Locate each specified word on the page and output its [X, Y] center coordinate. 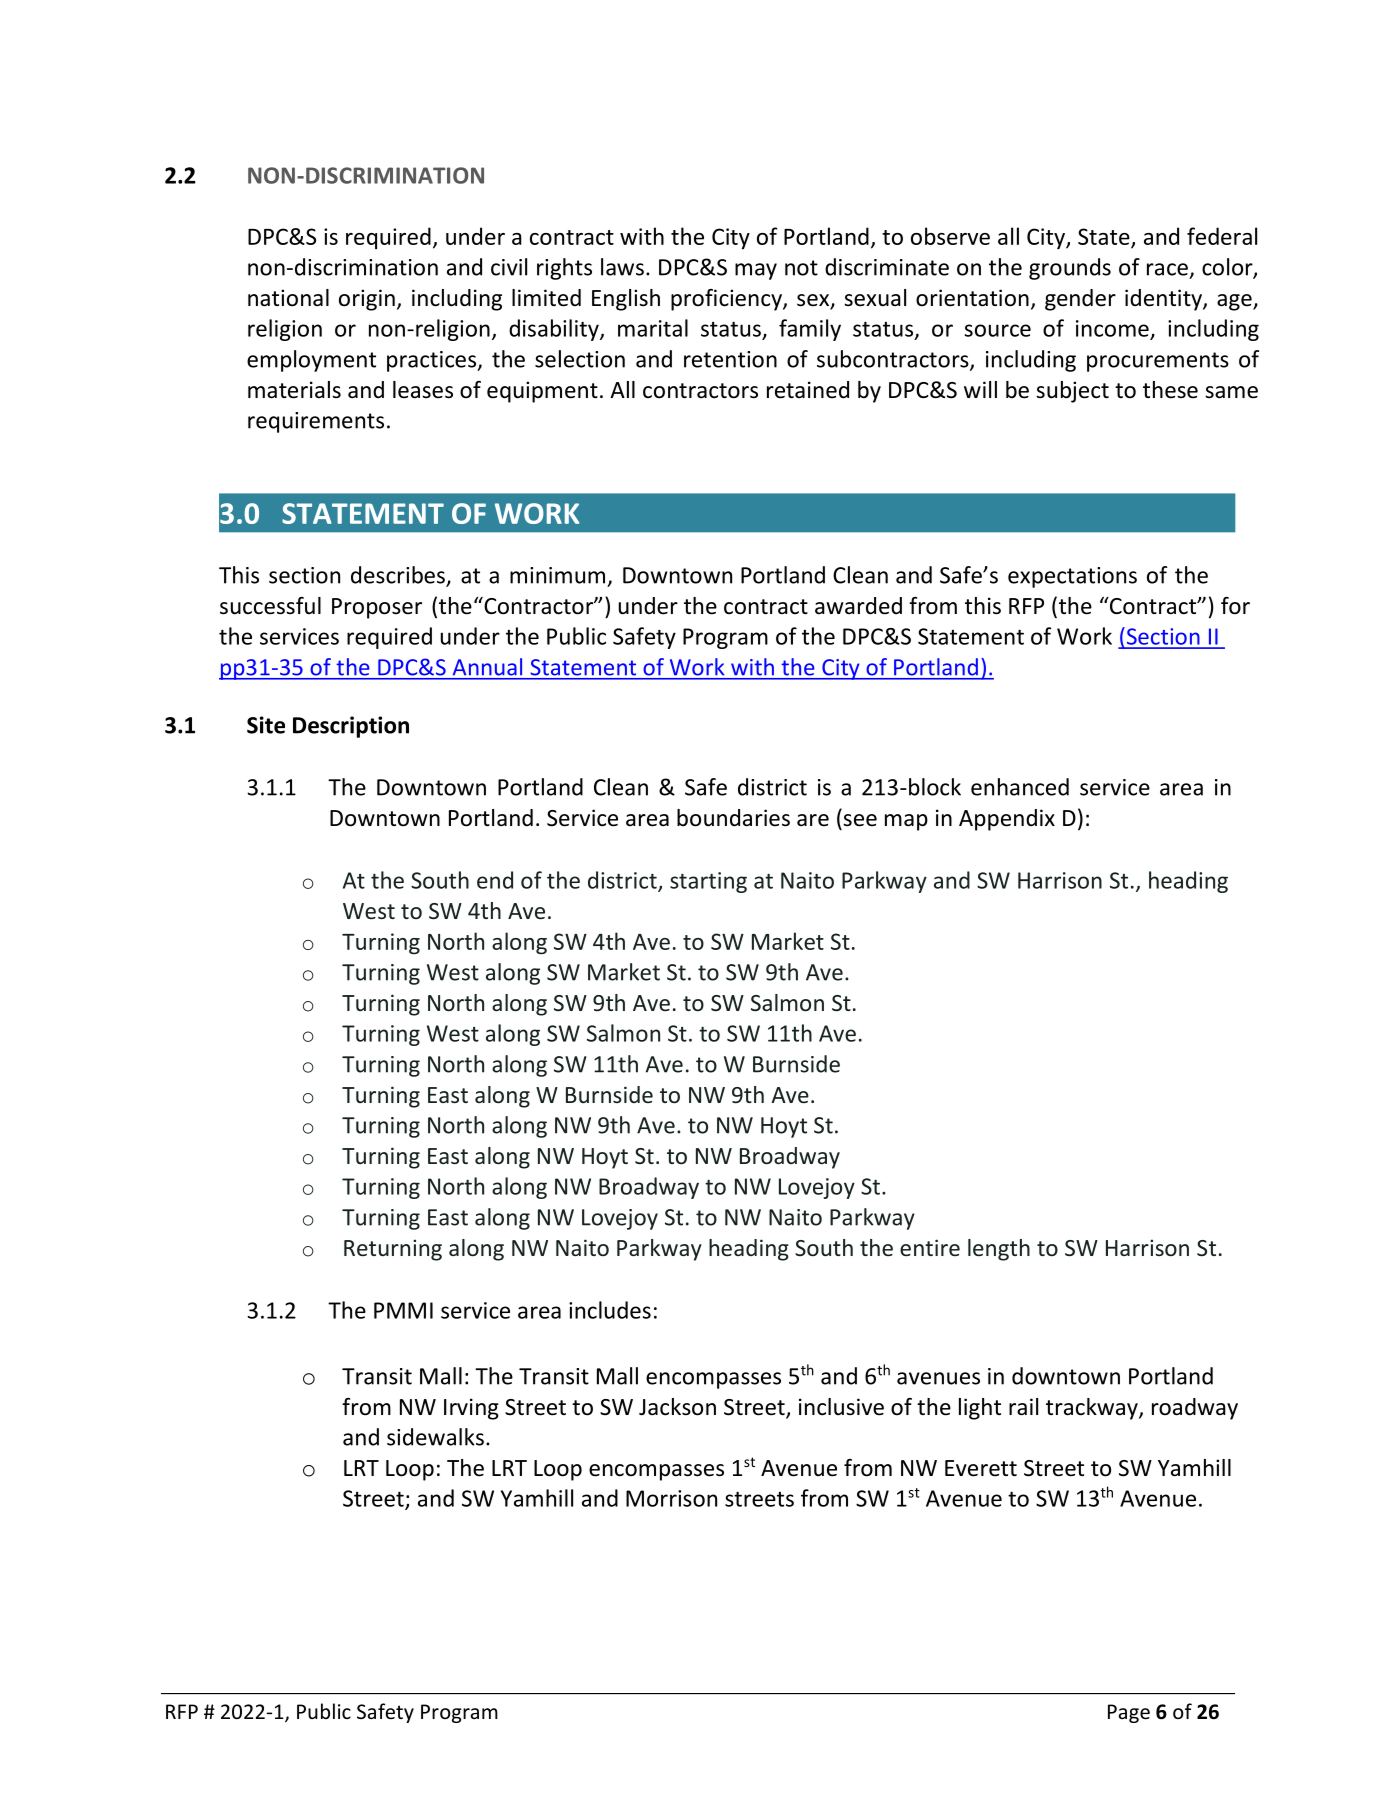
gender [1080, 300]
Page [1129, 1713]
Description [351, 727]
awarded [858, 606]
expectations [1072, 577]
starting [708, 882]
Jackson [677, 1407]
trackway [1093, 1409]
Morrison [671, 1498]
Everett [981, 1468]
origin [367, 300]
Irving [471, 1409]
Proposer [377, 608]
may [756, 271]
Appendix [1007, 820]
